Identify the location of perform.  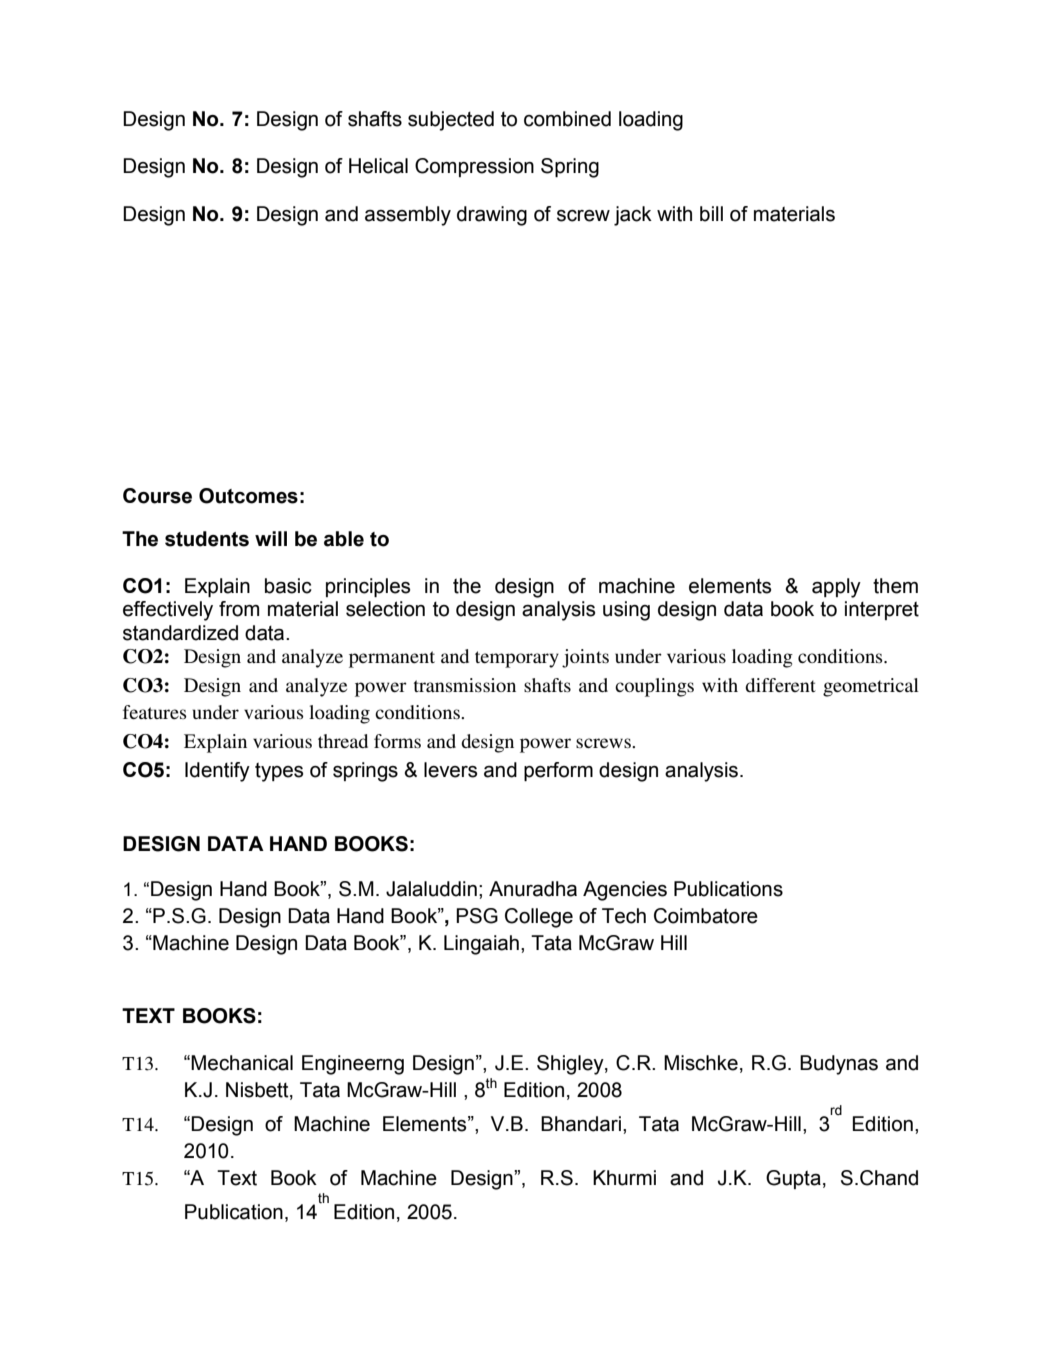
(558, 771).
